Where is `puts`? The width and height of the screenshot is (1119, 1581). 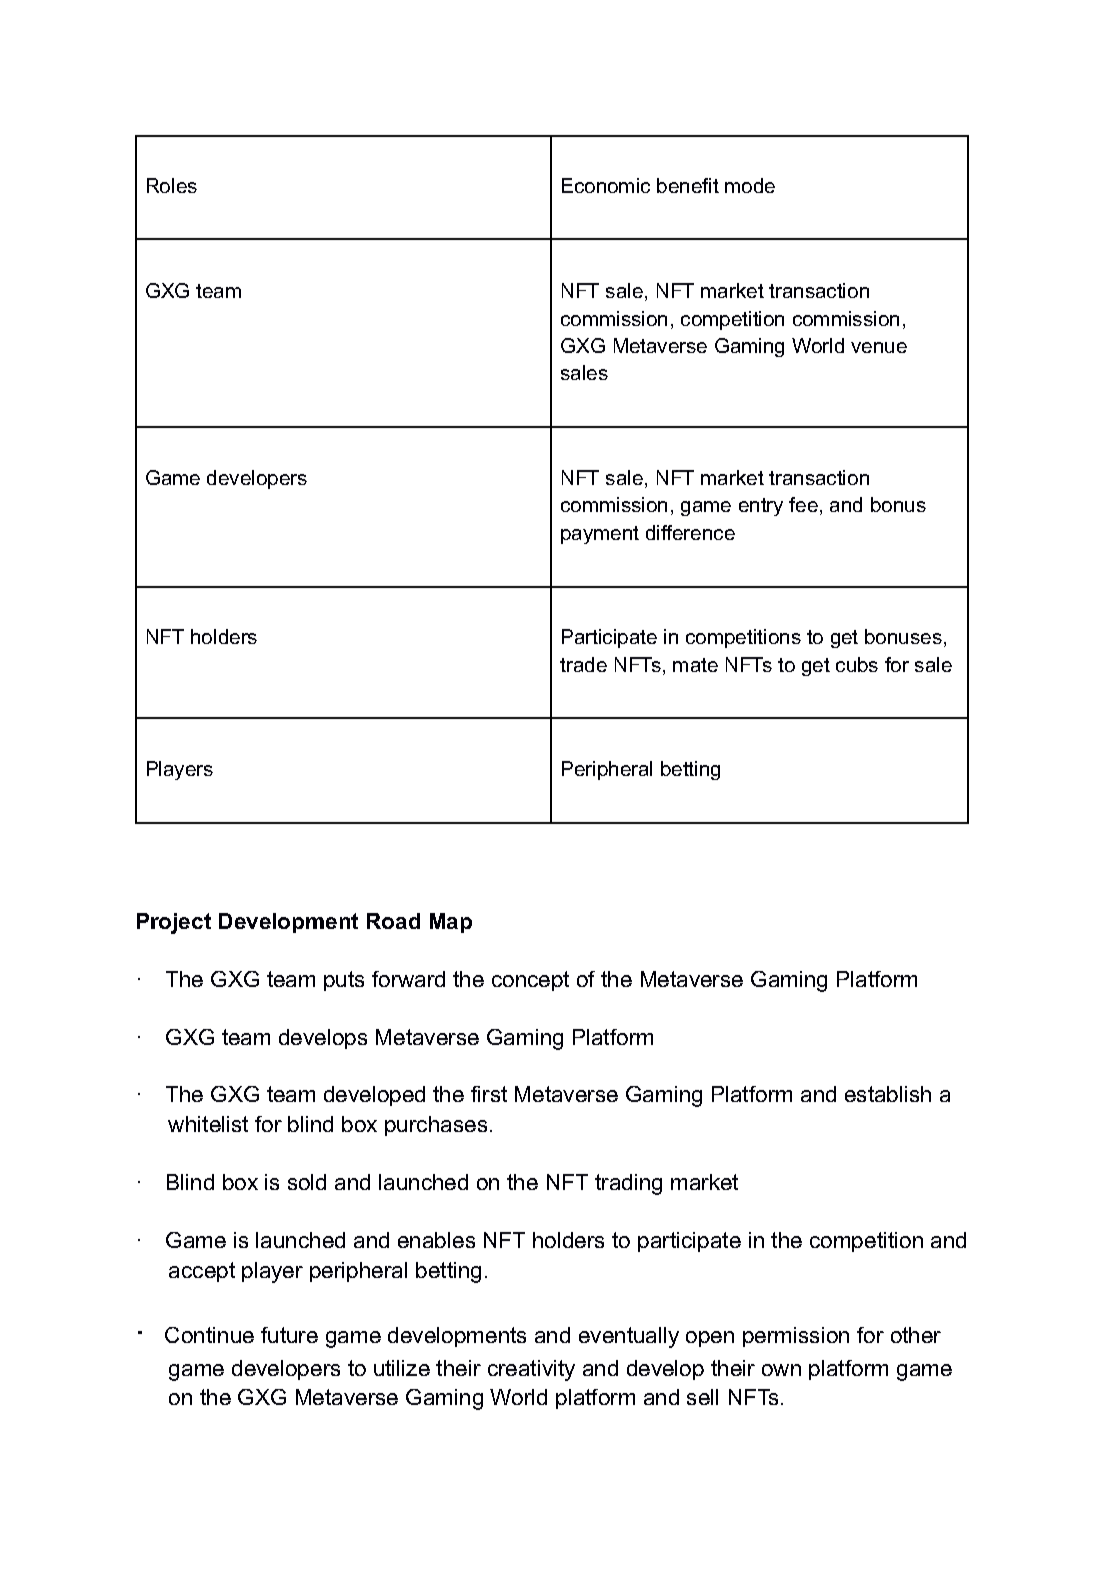 puts is located at coordinates (344, 981).
